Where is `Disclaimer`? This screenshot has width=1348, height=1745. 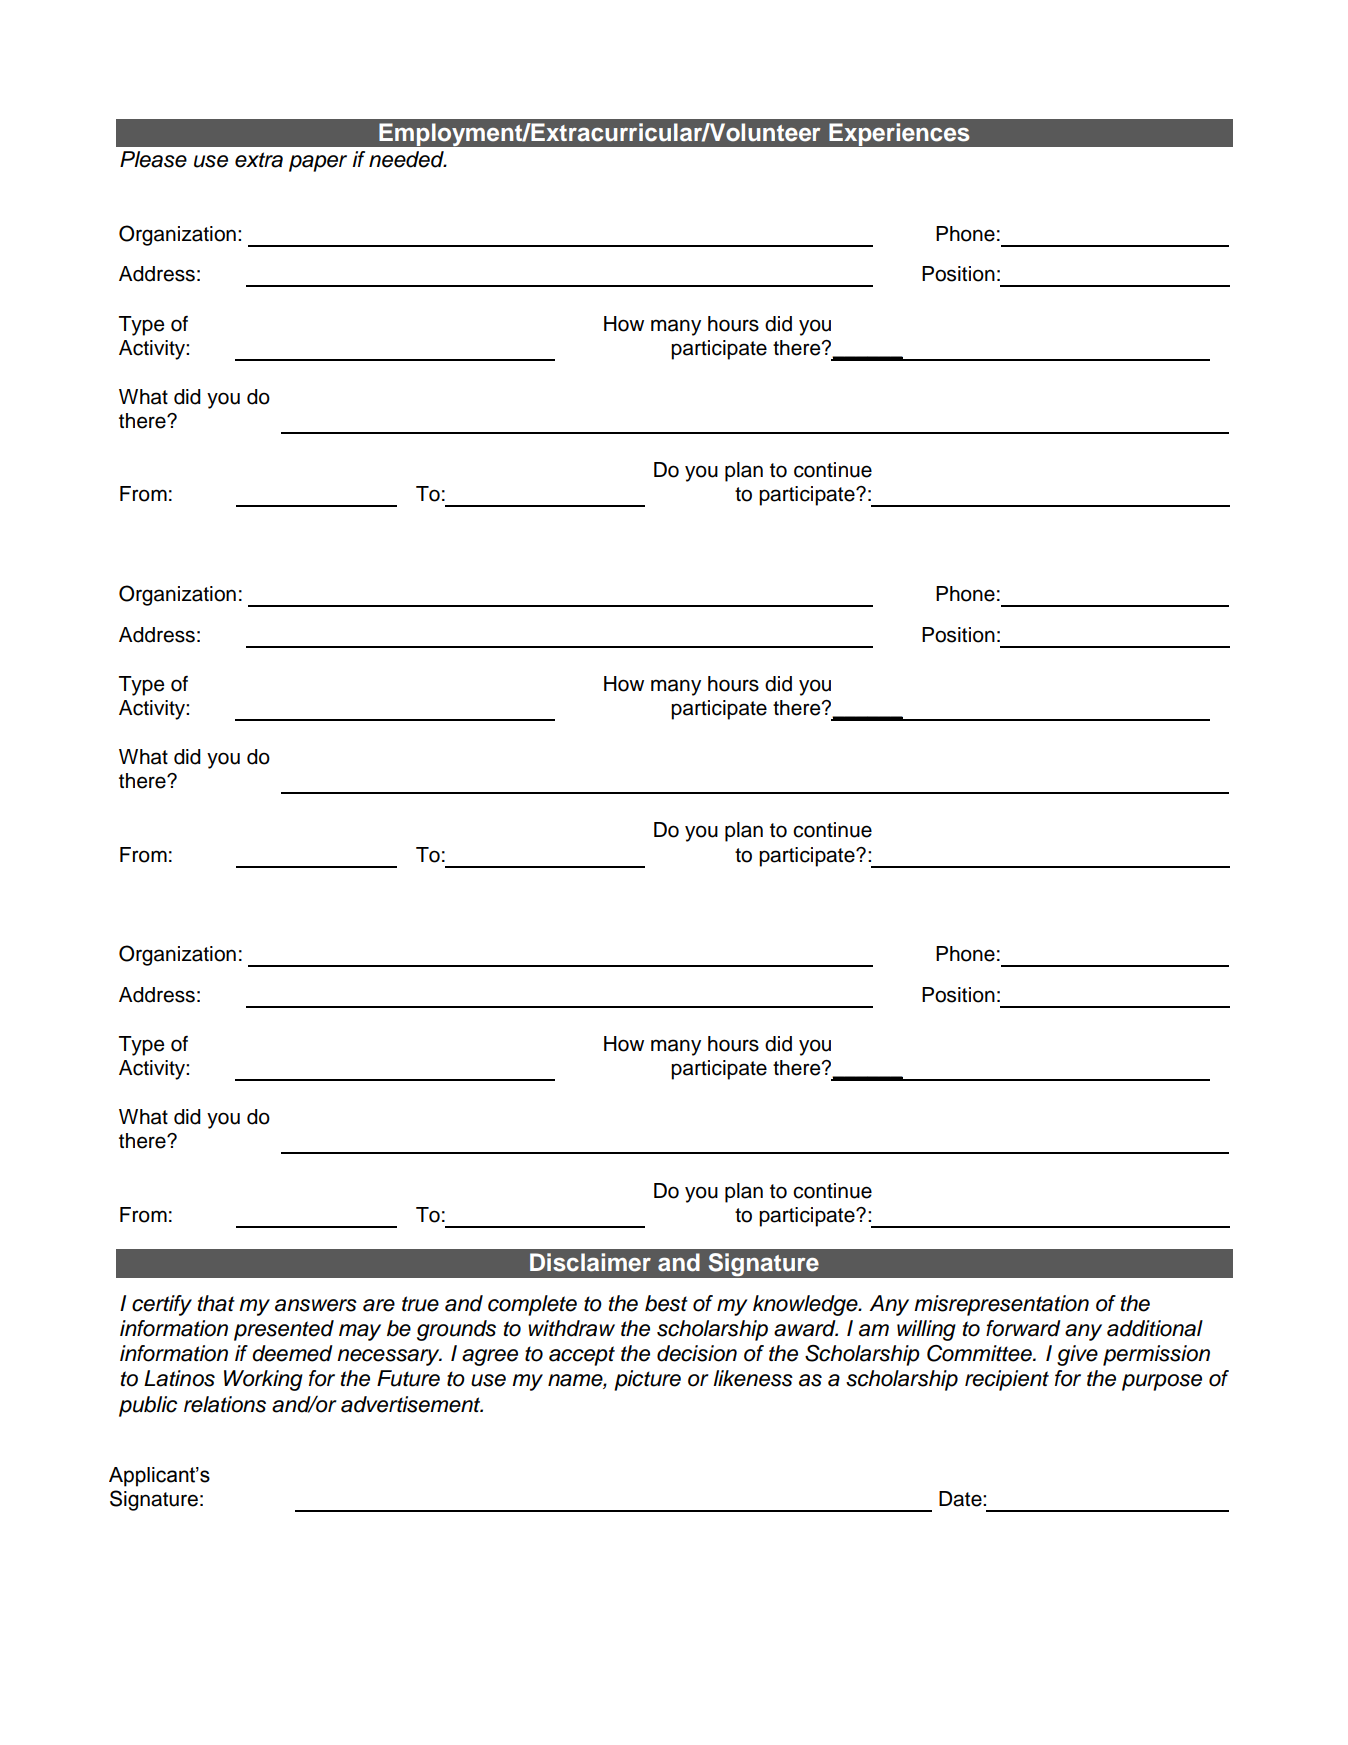 Disclaimer is located at coordinates (590, 1262).
